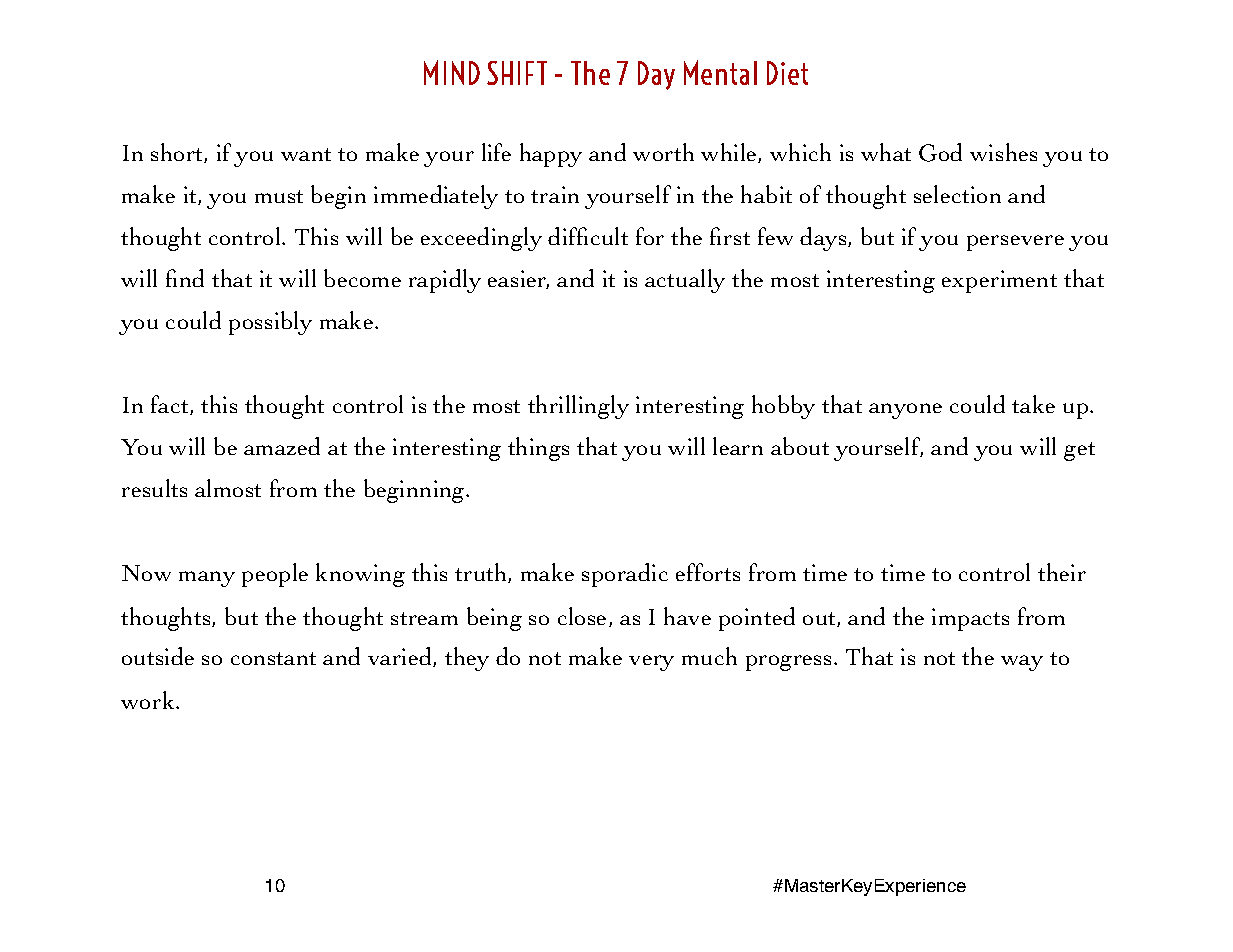 Image resolution: width=1233 pixels, height=952 pixels. What do you see at coordinates (517, 73) in the image?
I see `SHIFT` at bounding box center [517, 73].
